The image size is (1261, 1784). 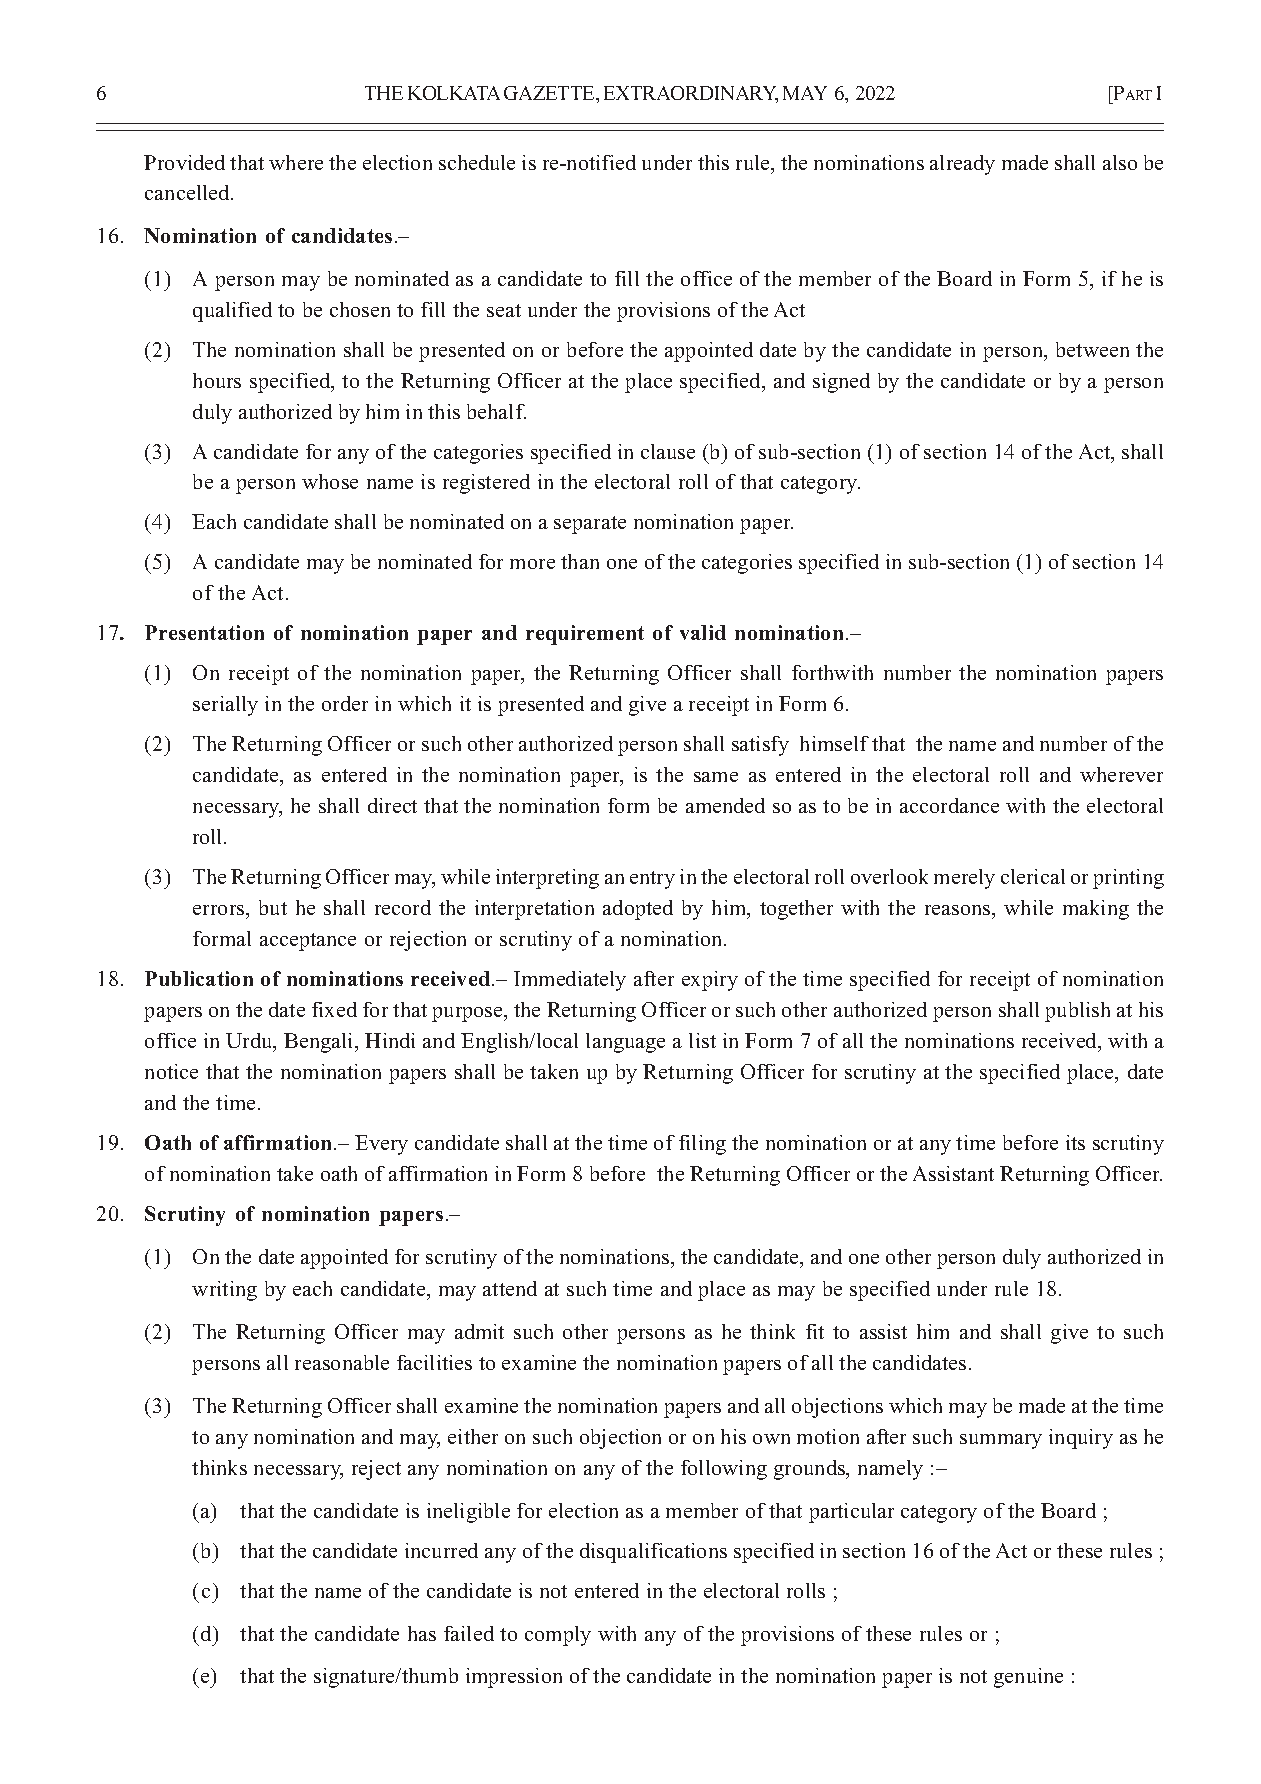 What do you see at coordinates (1092, 349) in the screenshot?
I see `between` at bounding box center [1092, 349].
